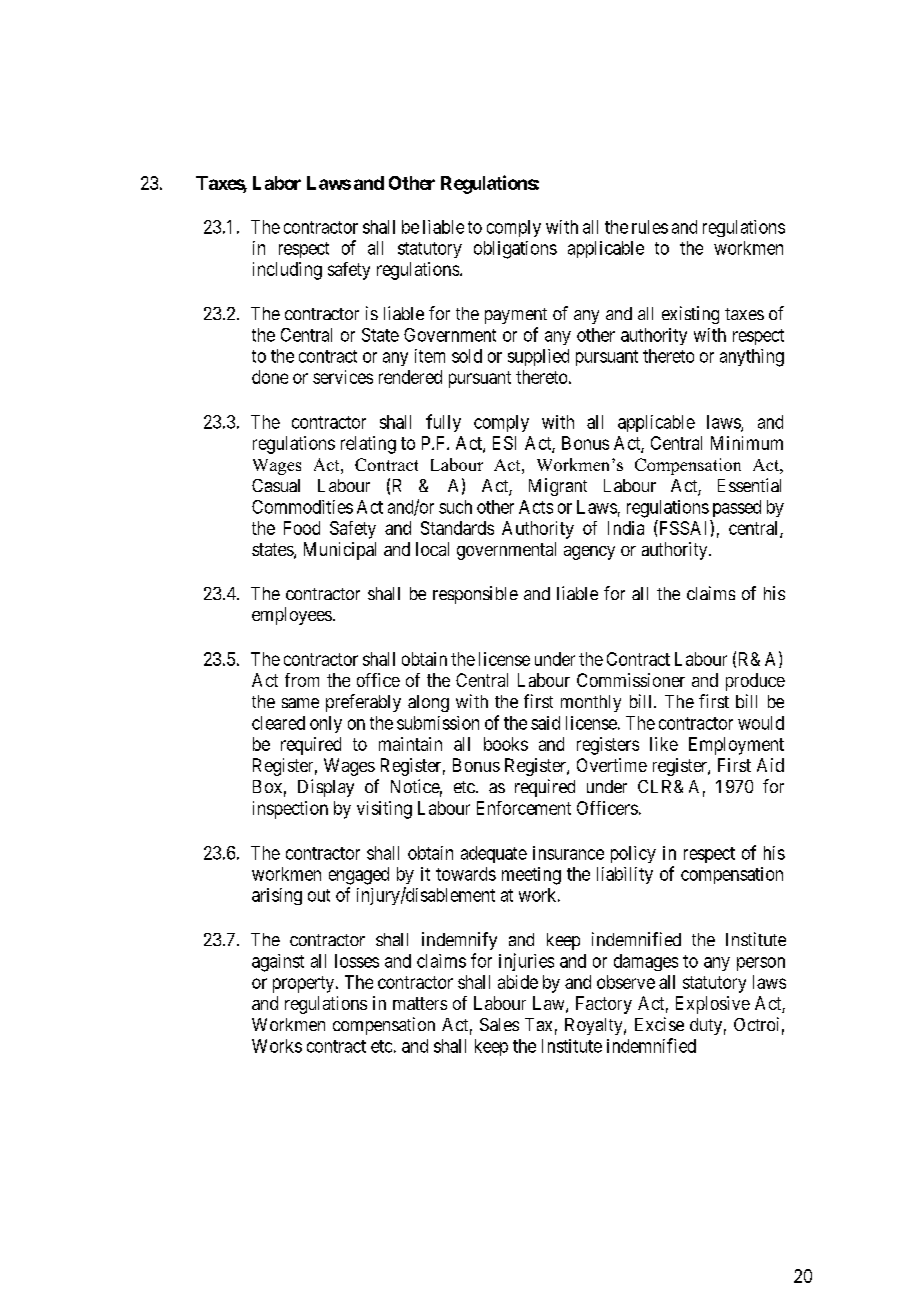 The image size is (924, 1308). What do you see at coordinates (515, 250) in the page?
I see `obligations` at bounding box center [515, 250].
